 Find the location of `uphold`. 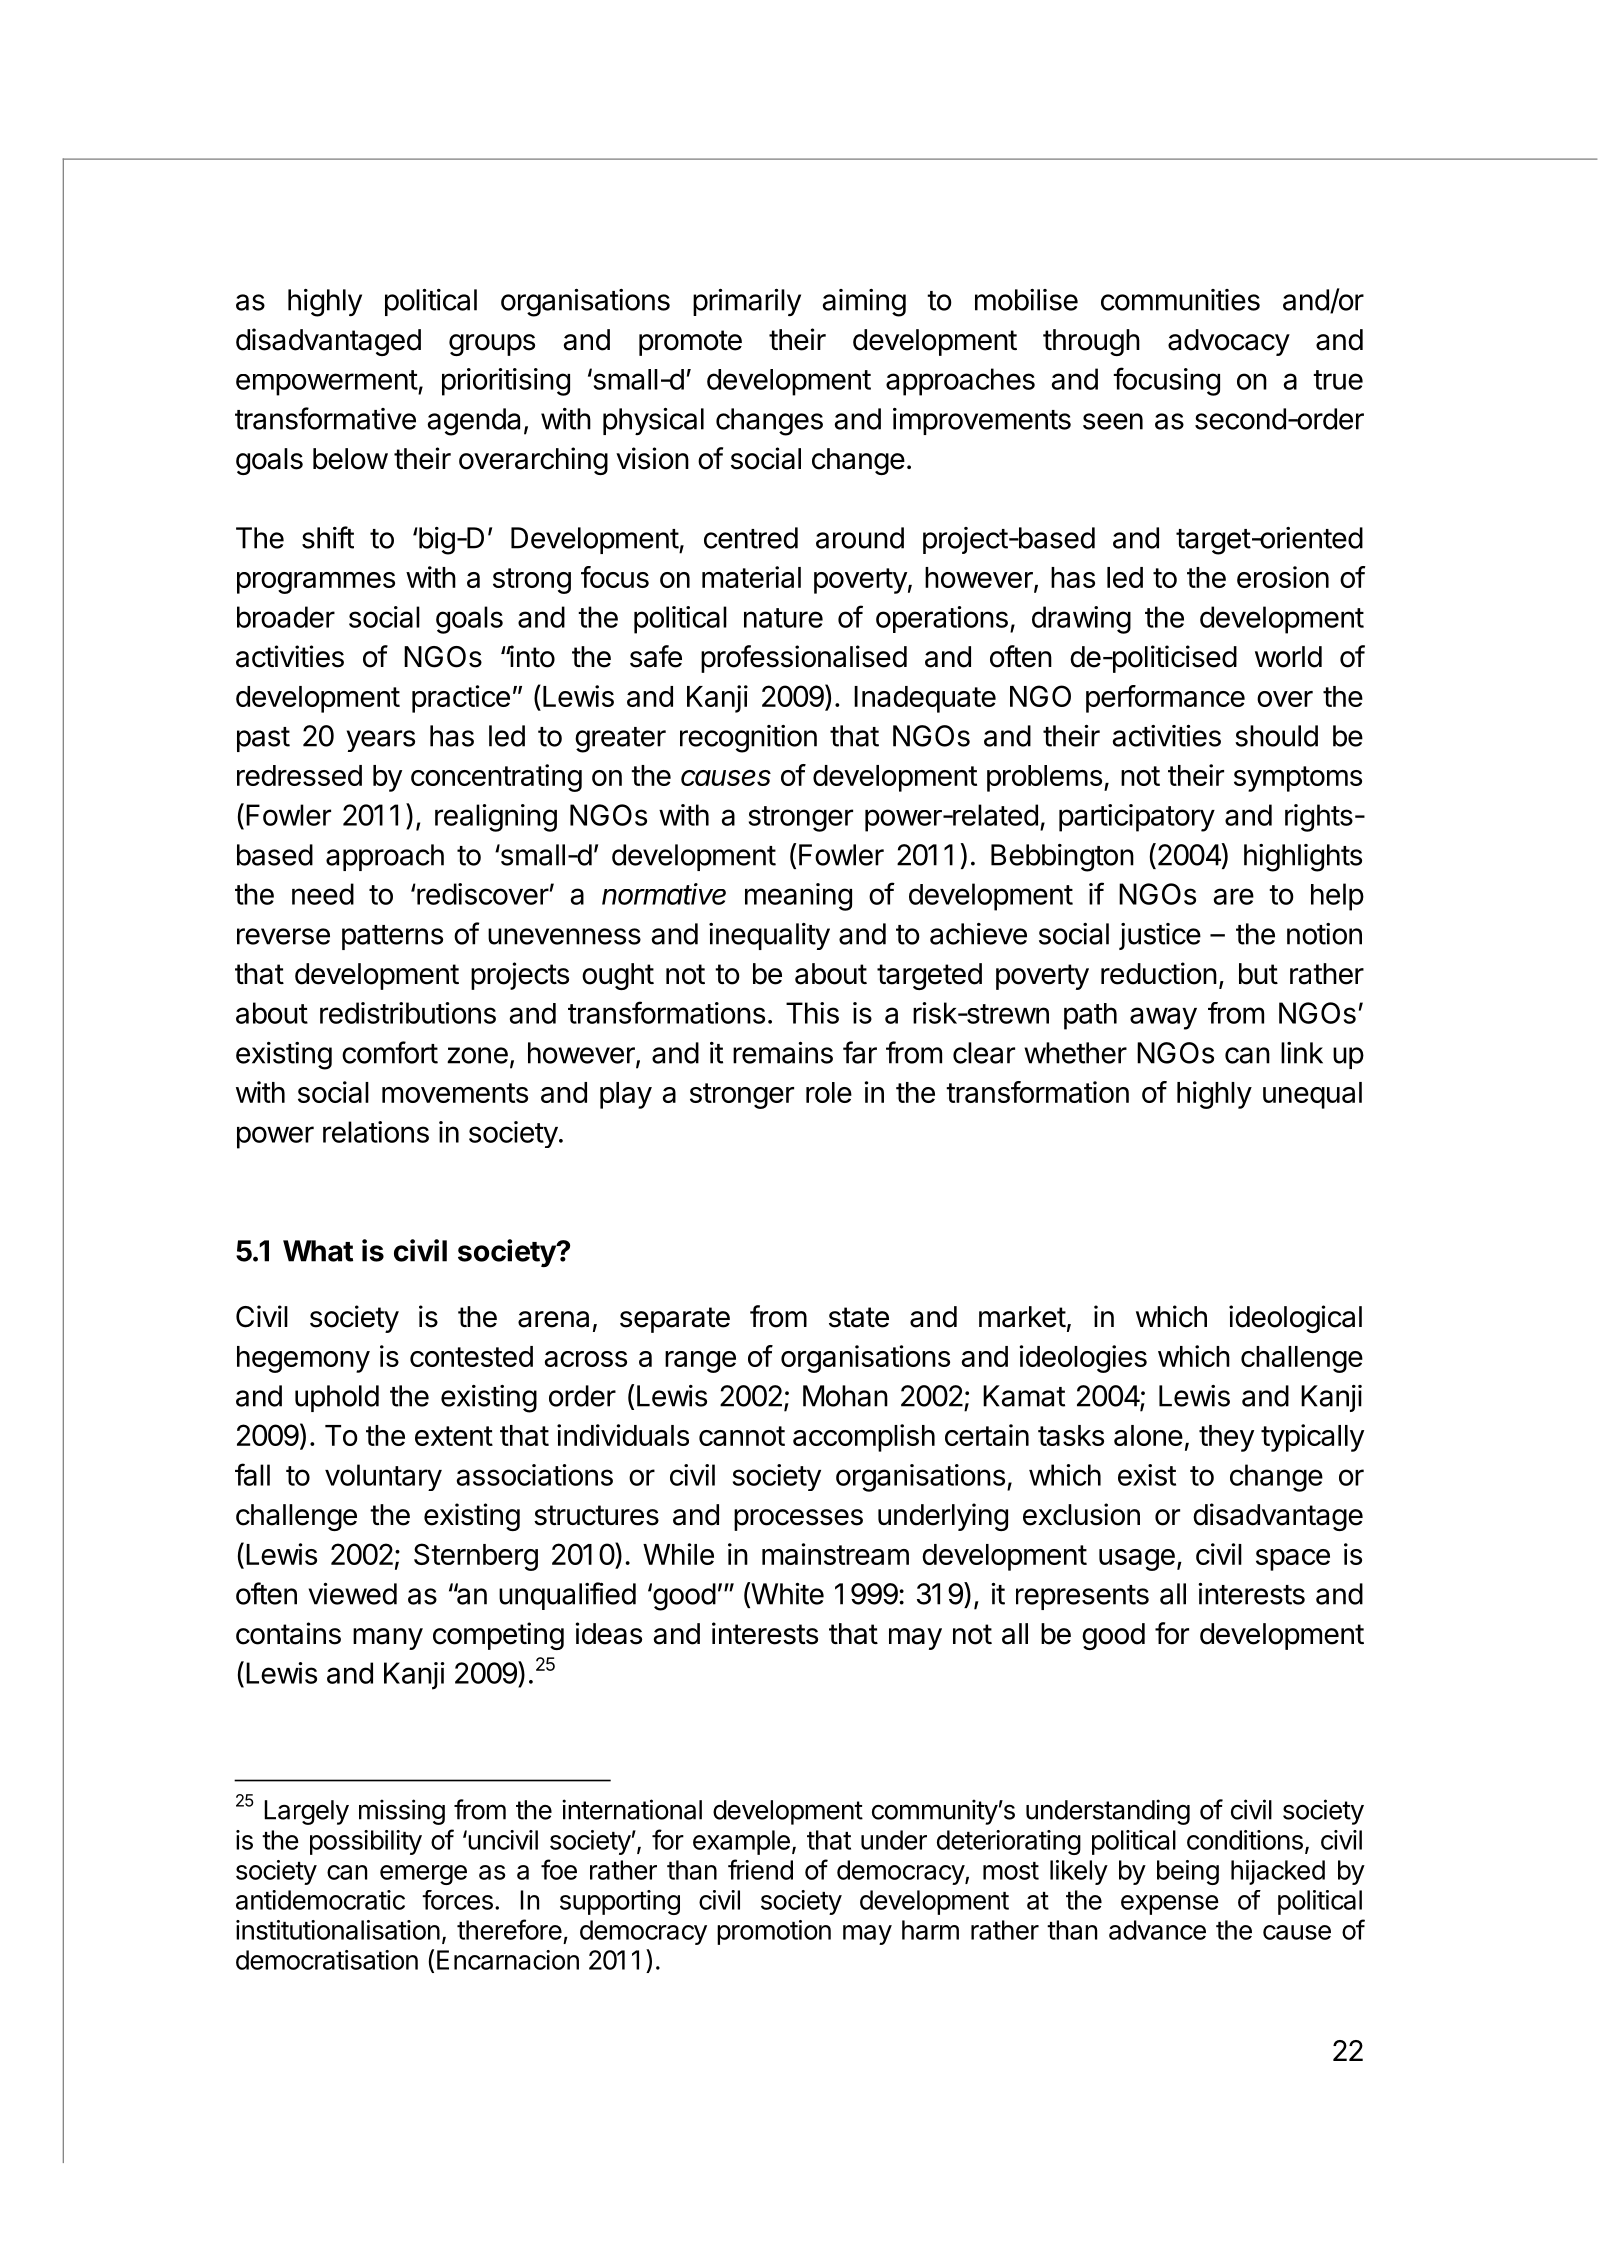

uphold is located at coordinates (337, 1398).
